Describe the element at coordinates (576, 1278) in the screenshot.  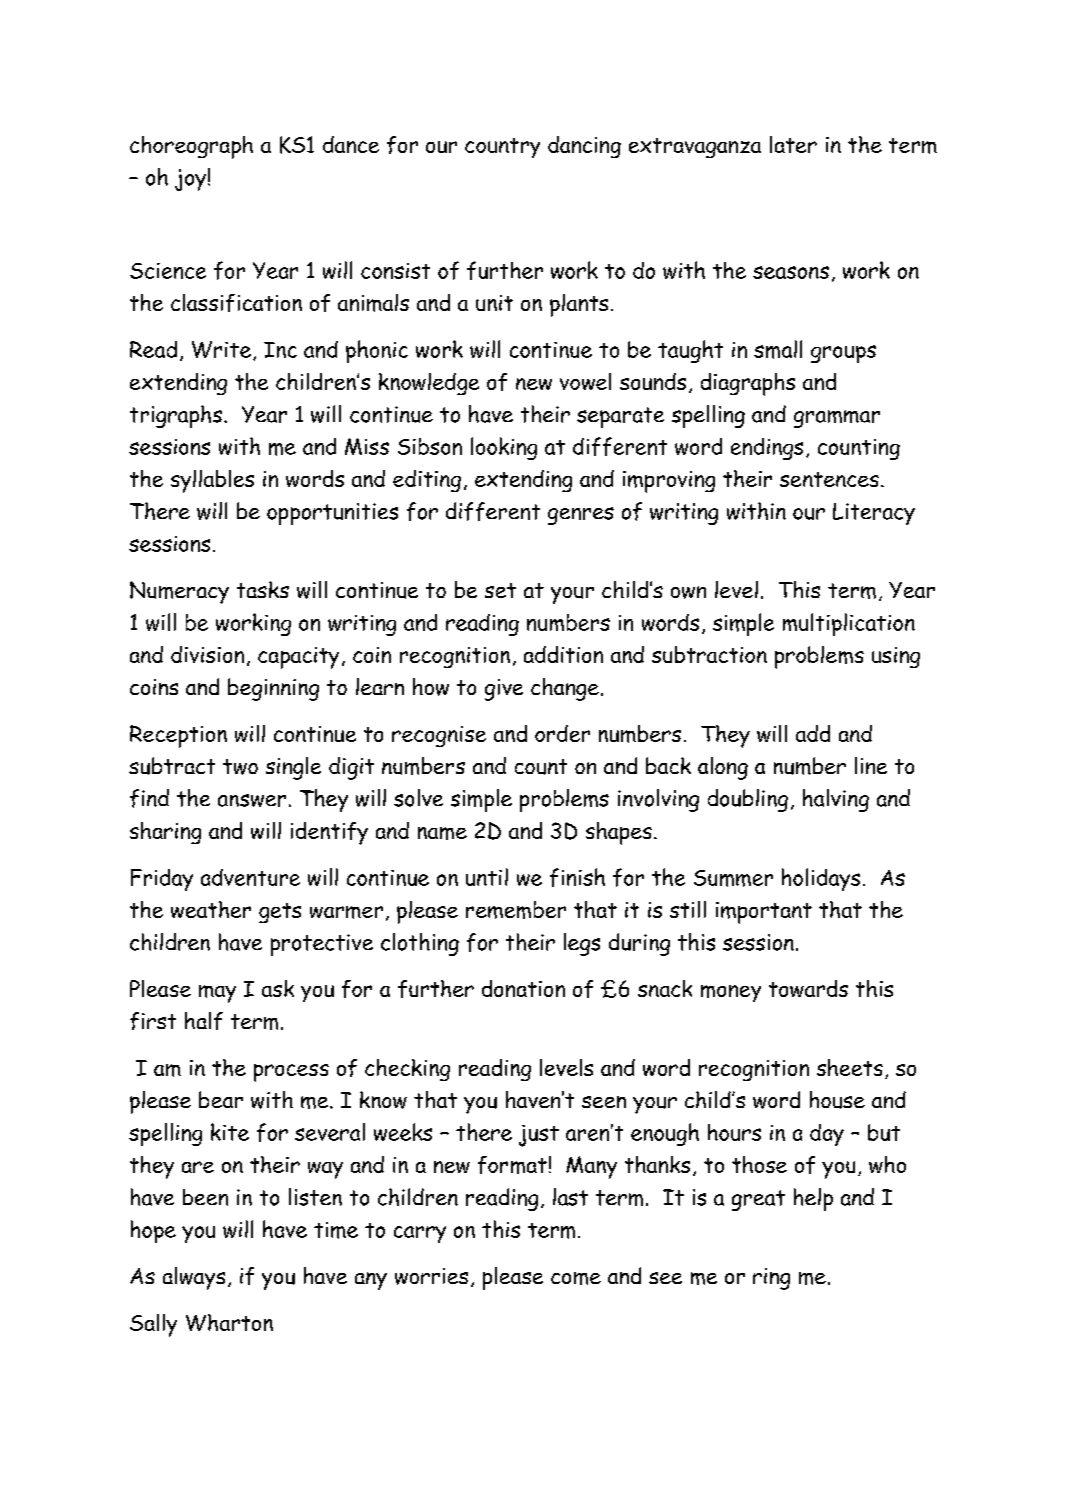
I see `come` at that location.
